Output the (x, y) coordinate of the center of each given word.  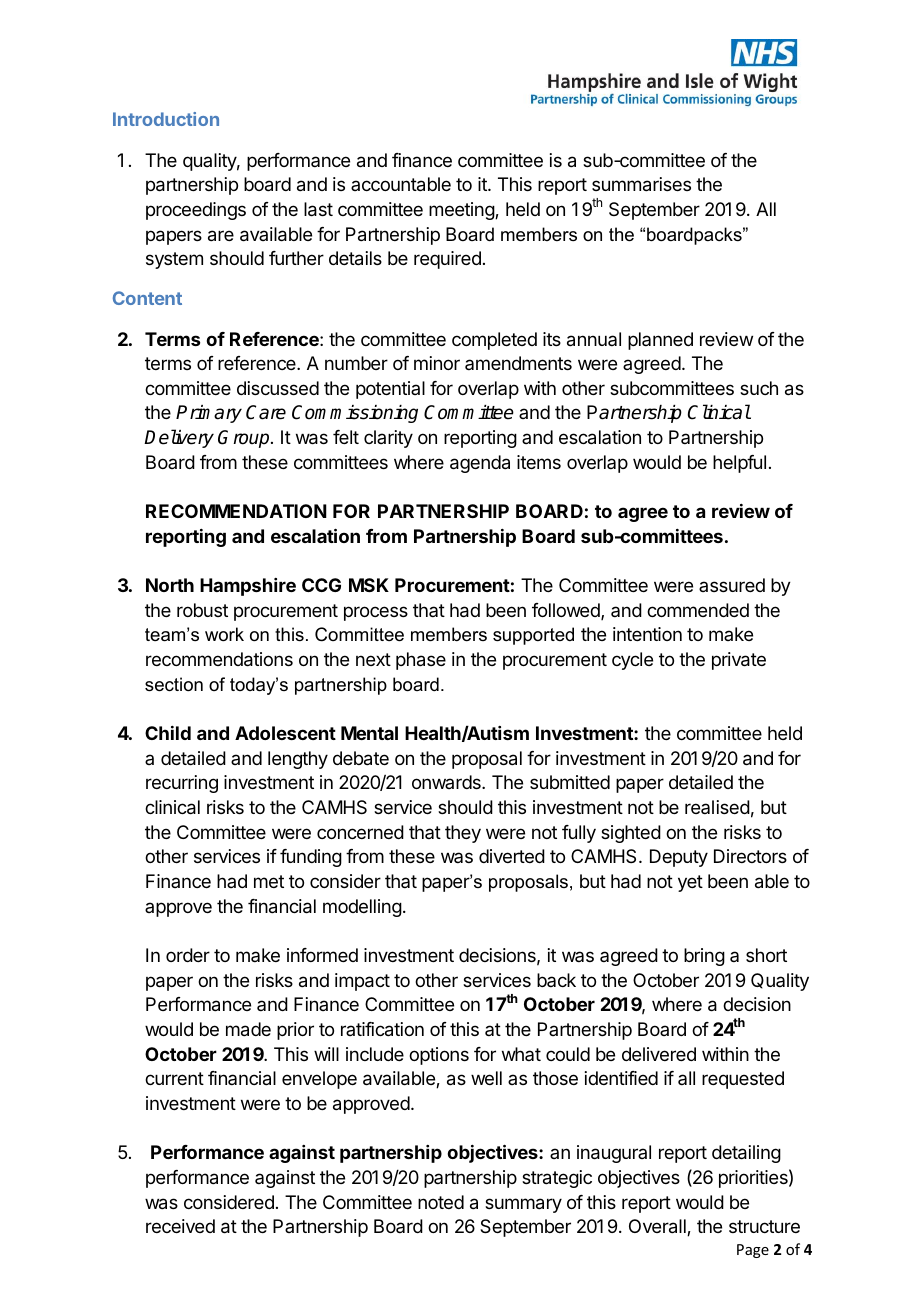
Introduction (166, 119)
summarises (641, 184)
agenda (480, 464)
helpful (739, 464)
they (463, 834)
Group (245, 439)
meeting (462, 211)
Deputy (679, 858)
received (180, 1226)
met (269, 881)
